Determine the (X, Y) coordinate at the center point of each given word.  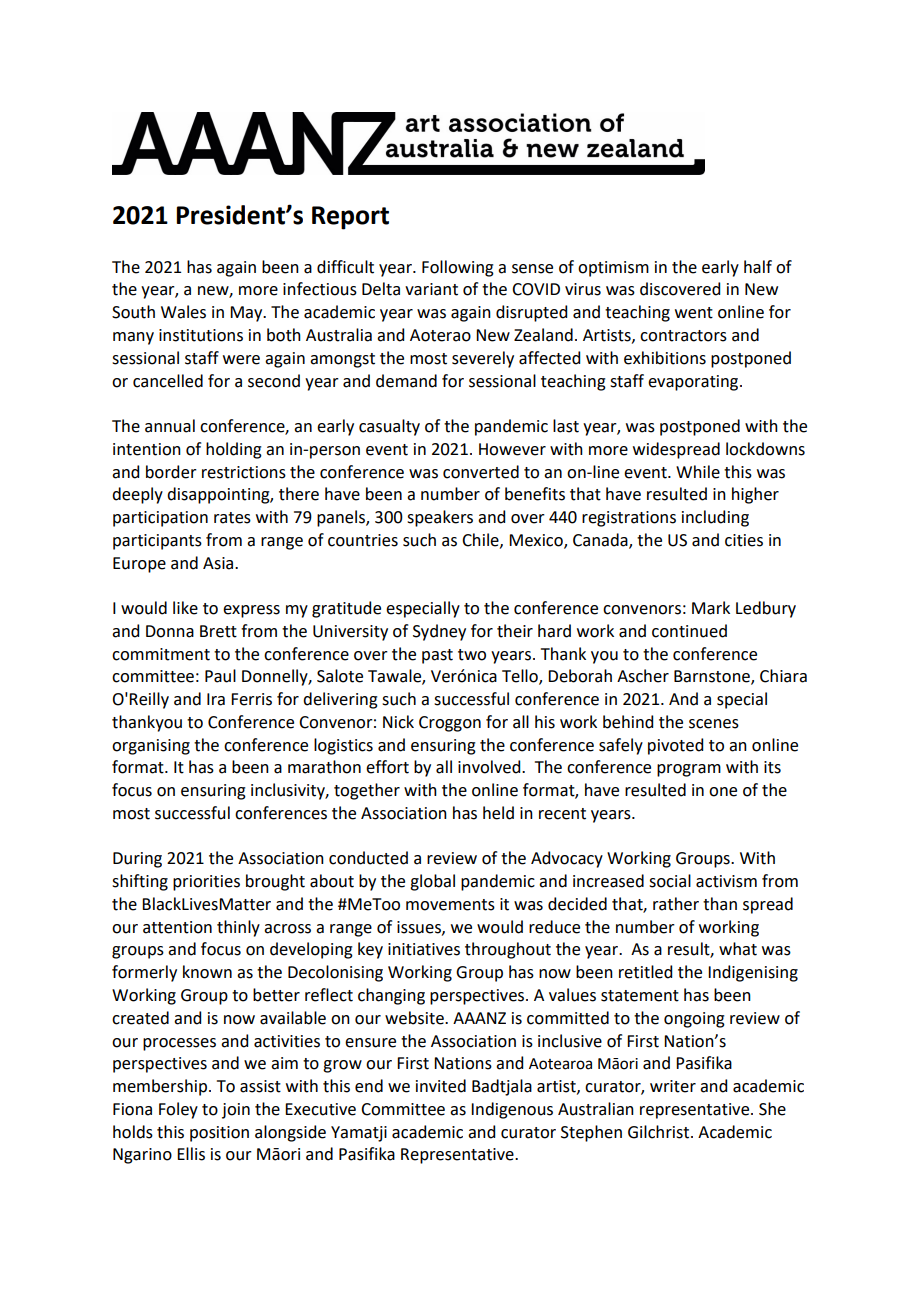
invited (441, 1086)
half (758, 267)
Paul (220, 676)
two (472, 655)
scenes (714, 724)
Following (458, 268)
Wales (183, 312)
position (219, 1134)
